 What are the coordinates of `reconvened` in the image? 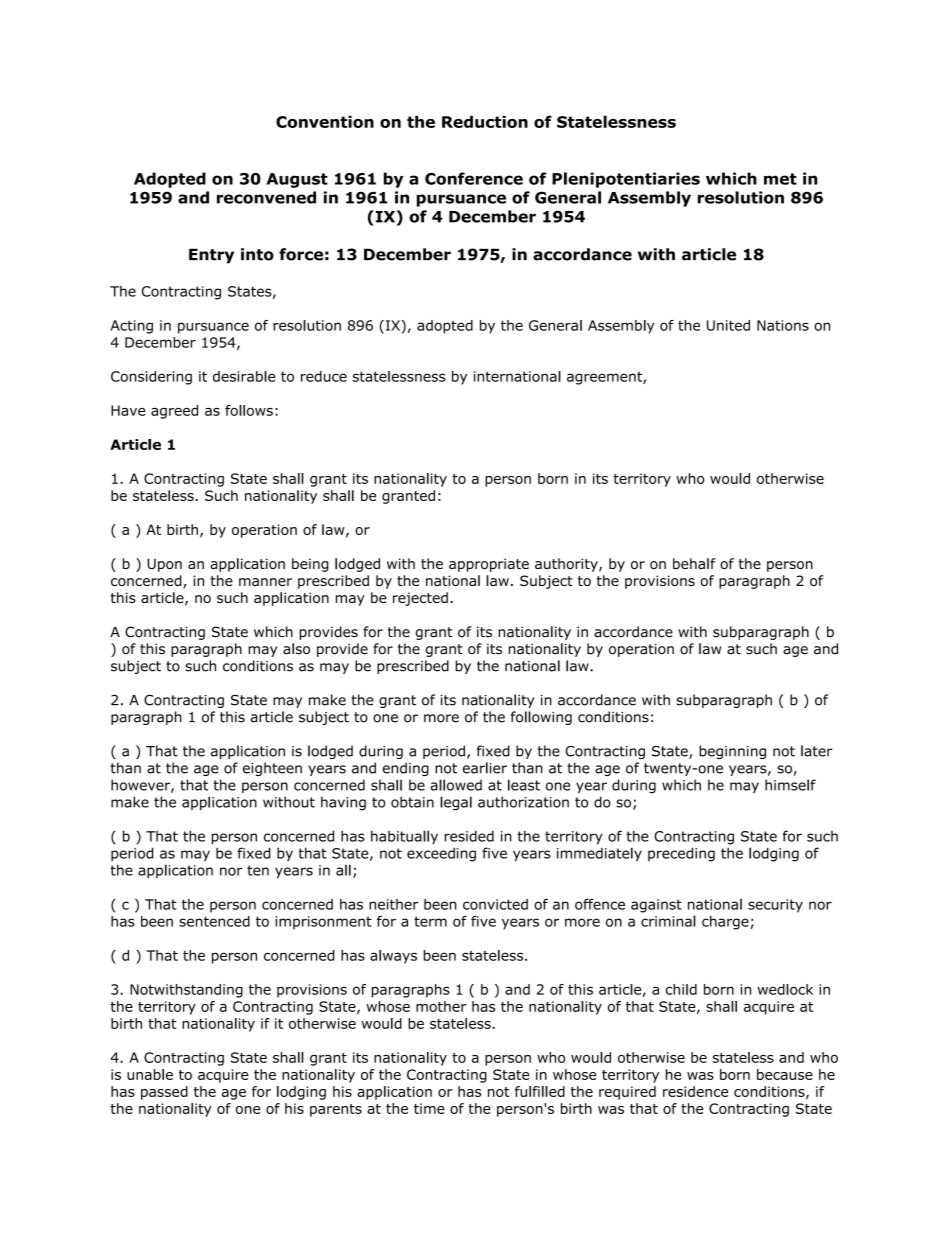 It's located at (266, 197).
